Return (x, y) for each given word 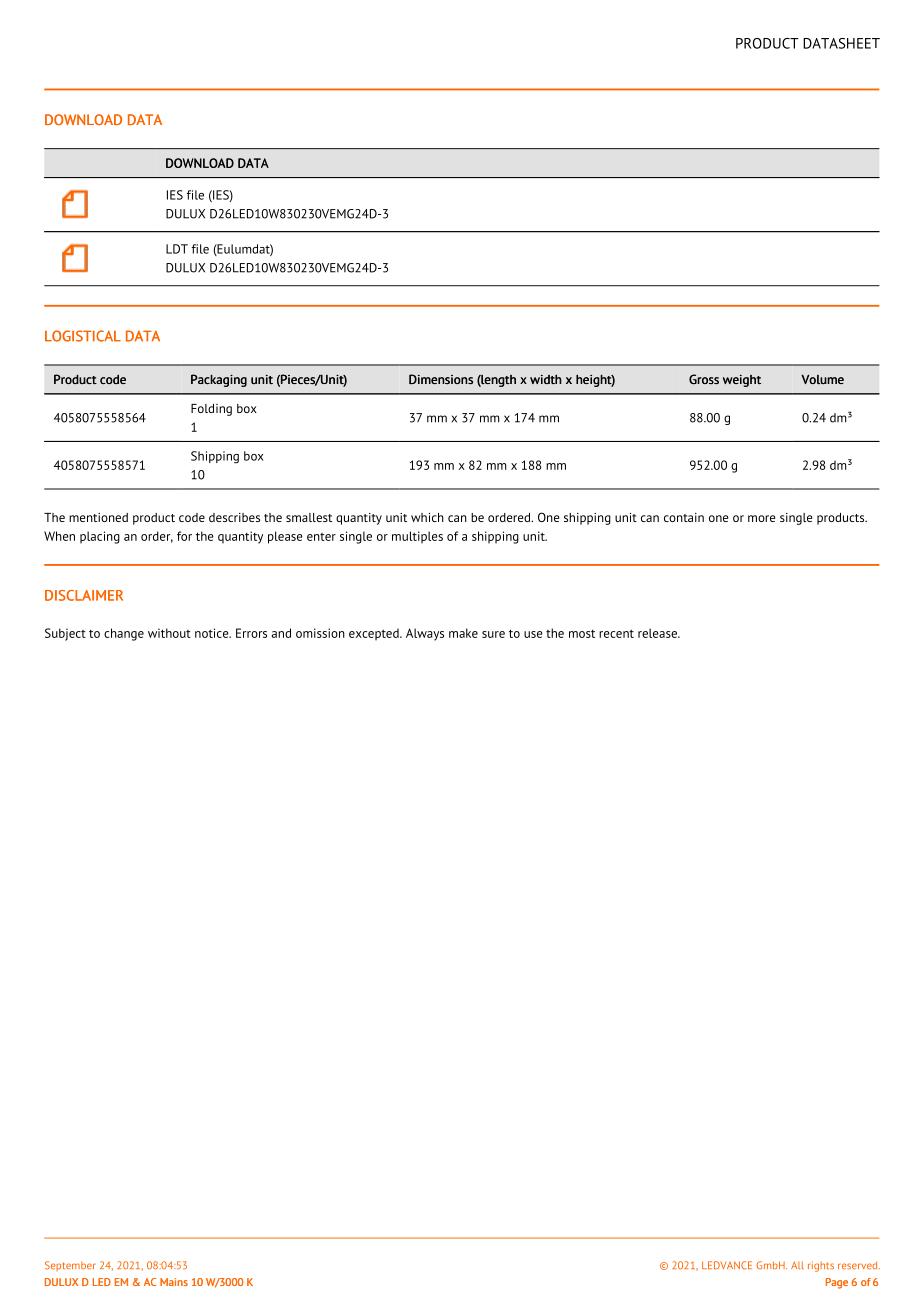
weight (742, 381)
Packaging (219, 380)
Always (425, 634)
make (463, 633)
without (169, 633)
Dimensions (441, 379)
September (70, 1266)
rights (821, 1266)
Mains (174, 1282)
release (658, 633)
